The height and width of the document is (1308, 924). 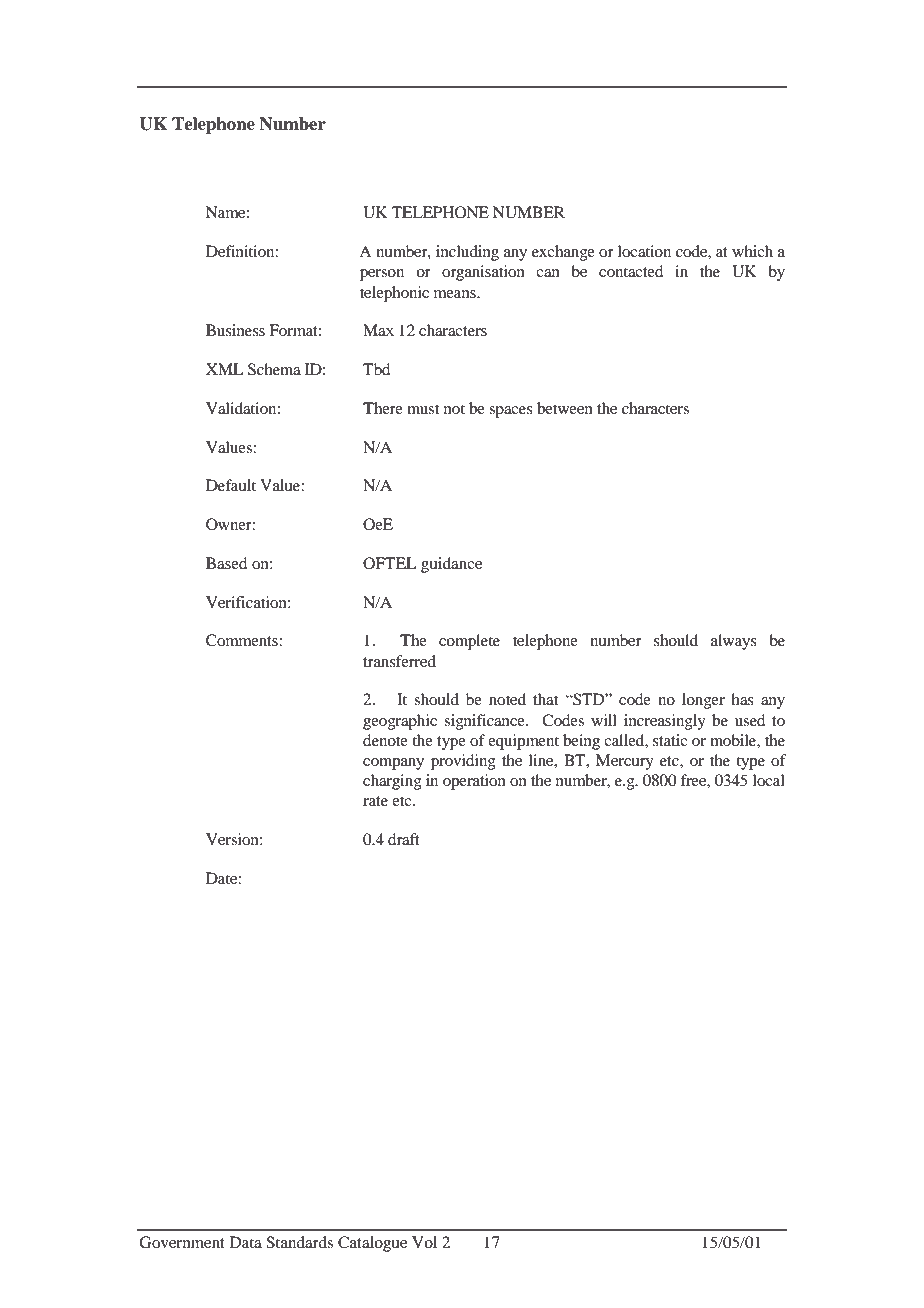 I want to click on providing, so click(x=463, y=762).
